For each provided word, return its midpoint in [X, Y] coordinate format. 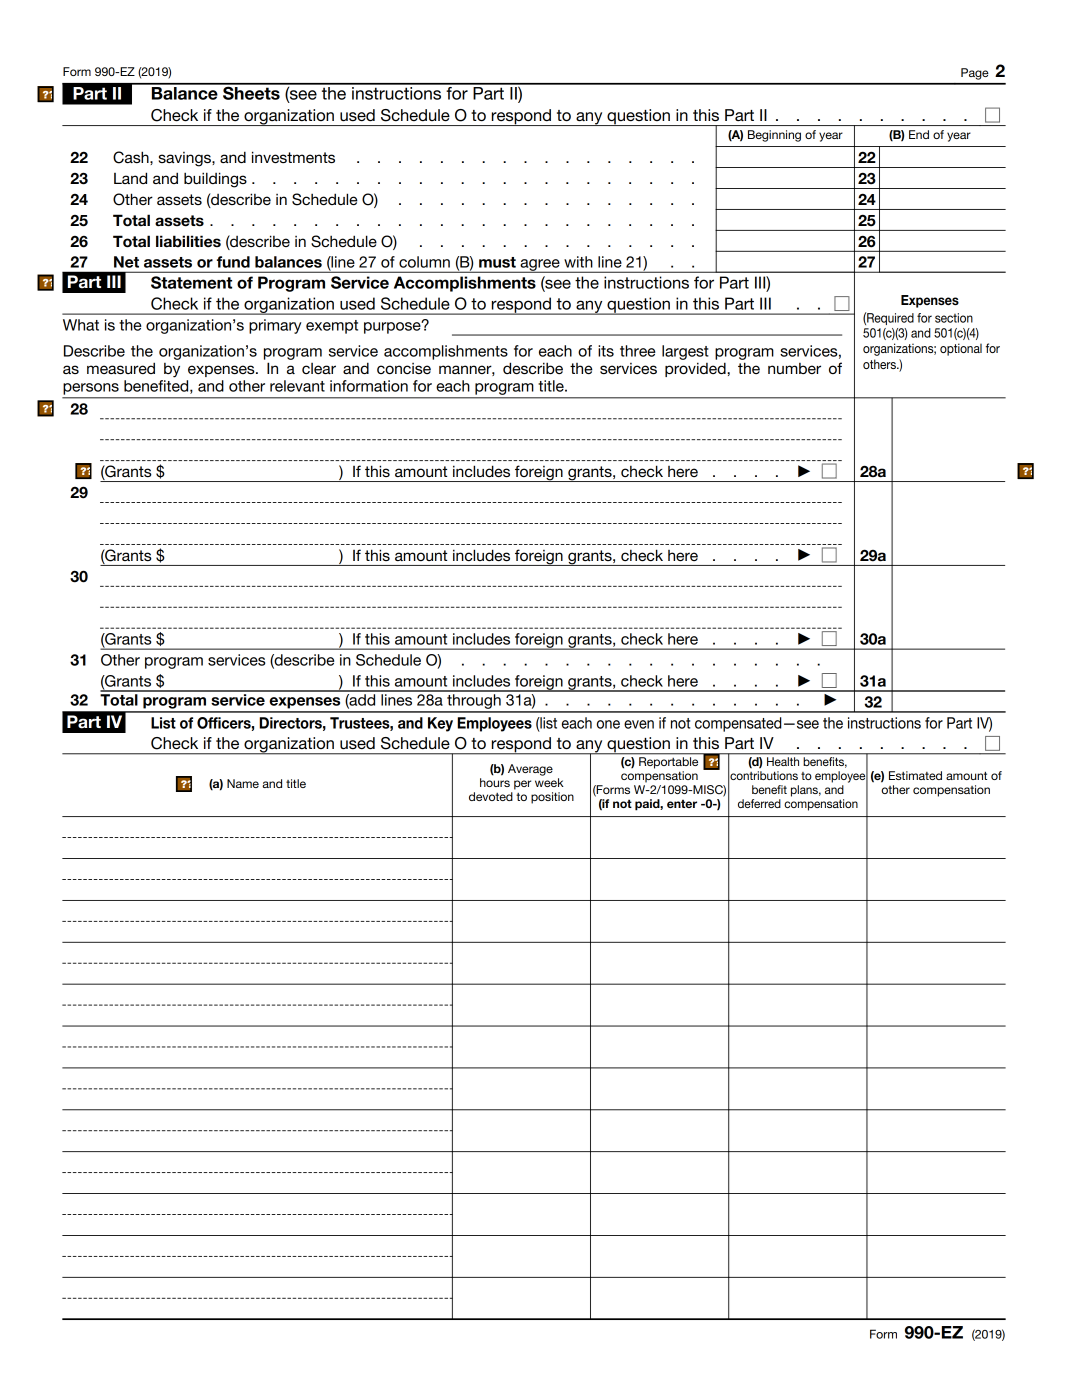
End [919, 134]
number [794, 368]
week [549, 782]
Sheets [251, 92]
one [608, 724]
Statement [191, 282]
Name [243, 783]
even [639, 724]
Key [440, 724]
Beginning [774, 136]
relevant [297, 386]
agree [540, 266]
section [954, 318]
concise [404, 368]
